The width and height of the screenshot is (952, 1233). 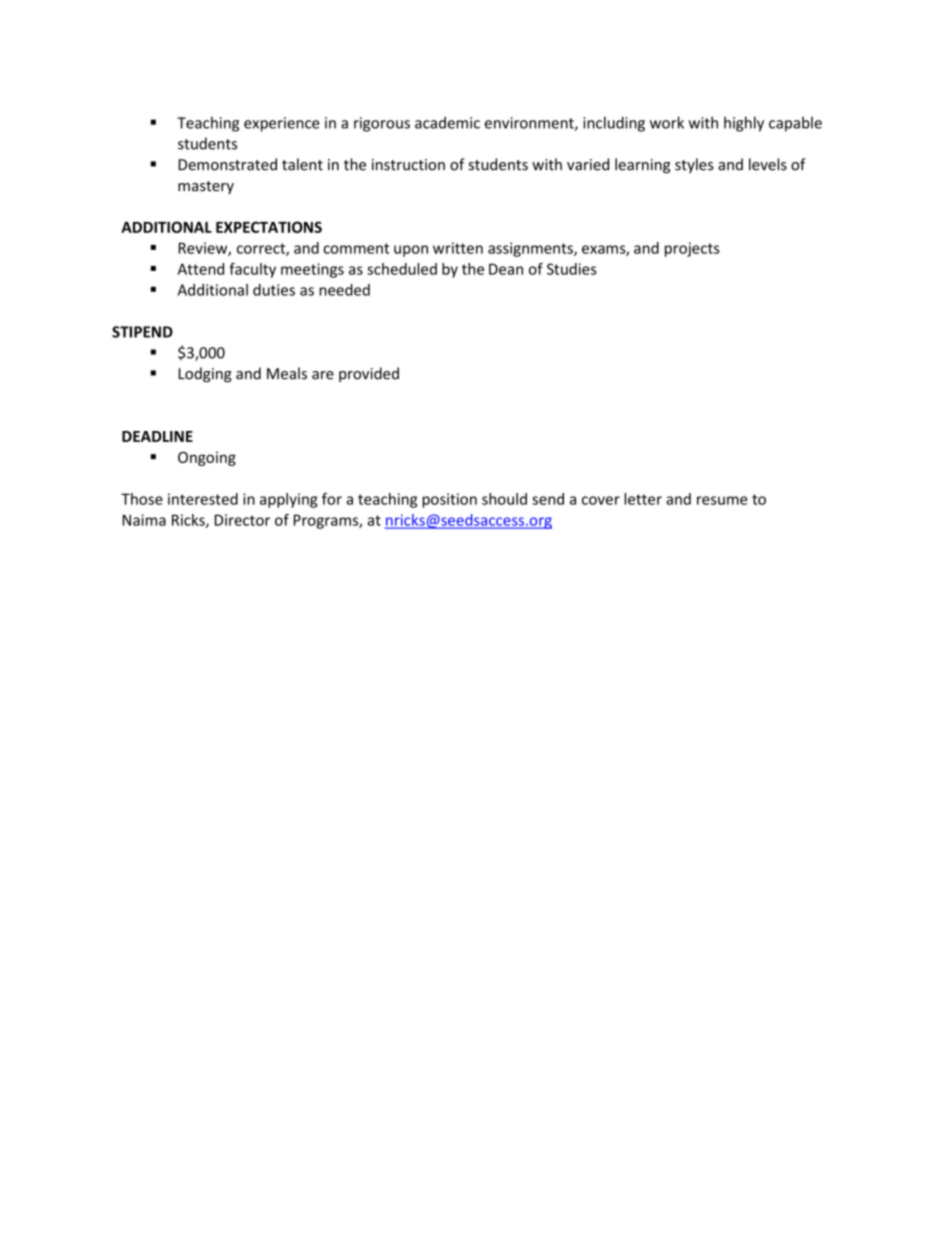 I want to click on STIPEND, so click(x=142, y=332).
